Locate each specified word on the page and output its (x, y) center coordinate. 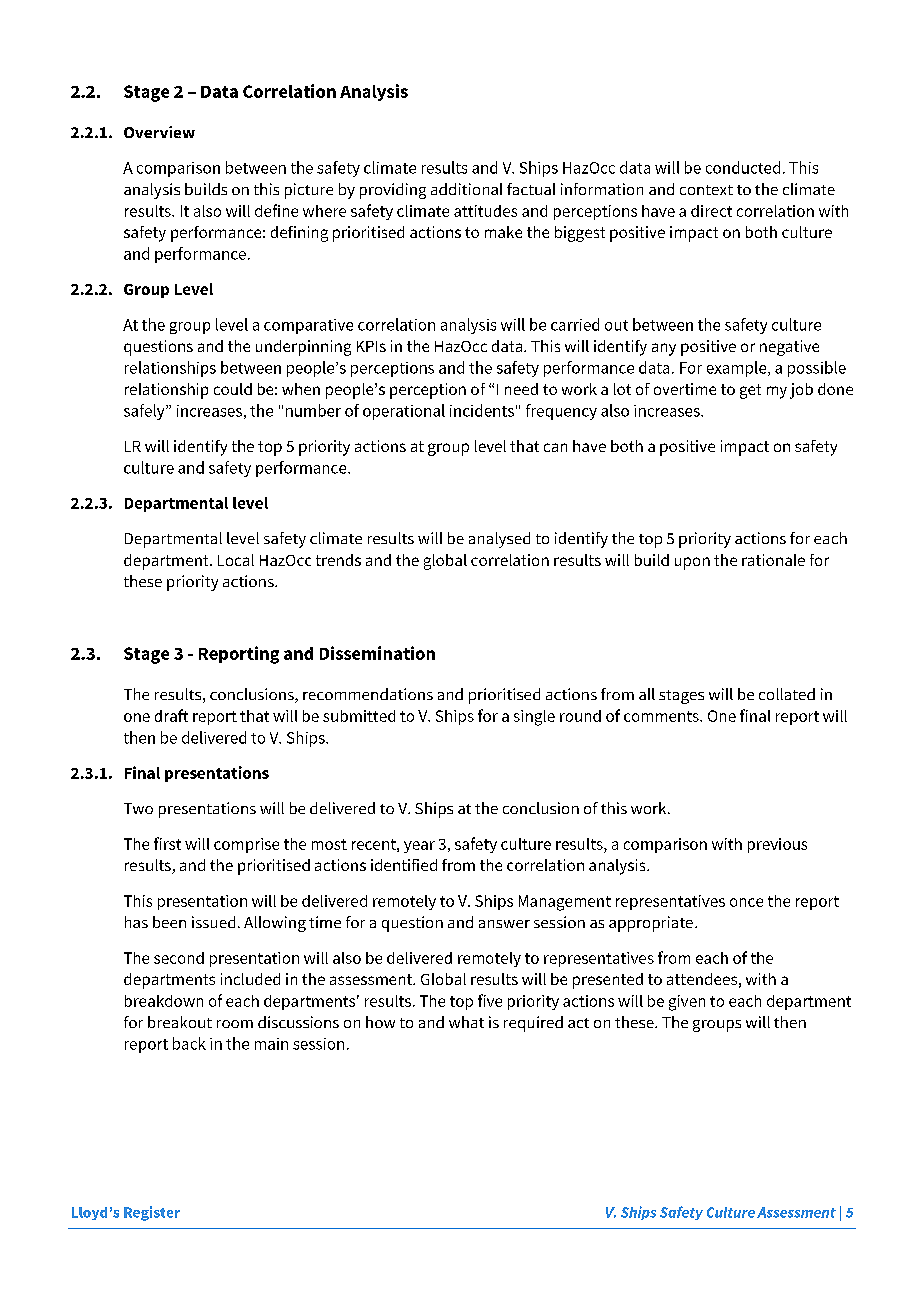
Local (236, 560)
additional (466, 189)
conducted (743, 167)
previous (777, 845)
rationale (773, 560)
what (466, 1022)
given (687, 1003)
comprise (246, 845)
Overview (159, 132)
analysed (499, 540)
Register (152, 1213)
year (419, 847)
